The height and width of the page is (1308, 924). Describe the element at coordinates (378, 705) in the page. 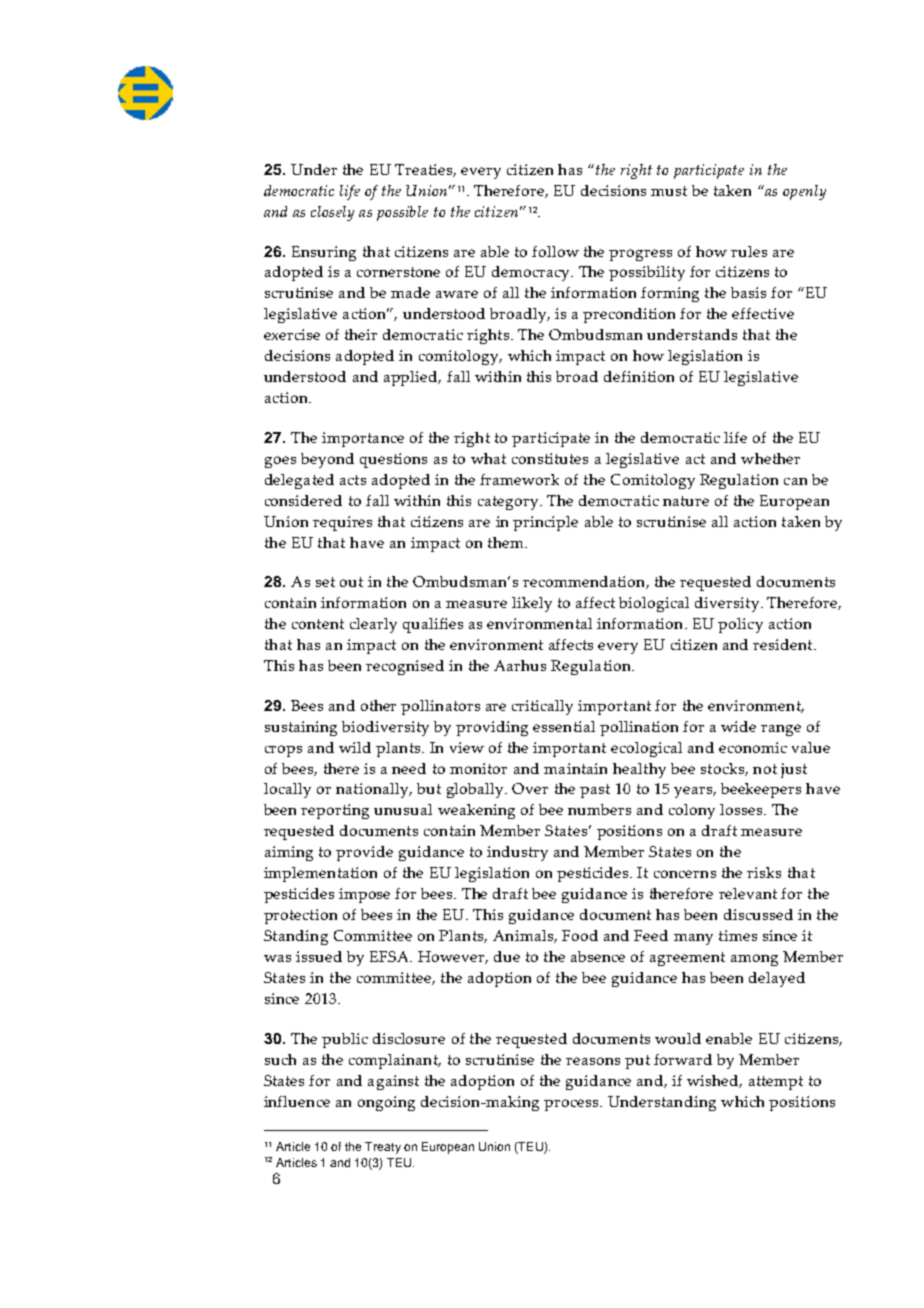

I see `other` at that location.
